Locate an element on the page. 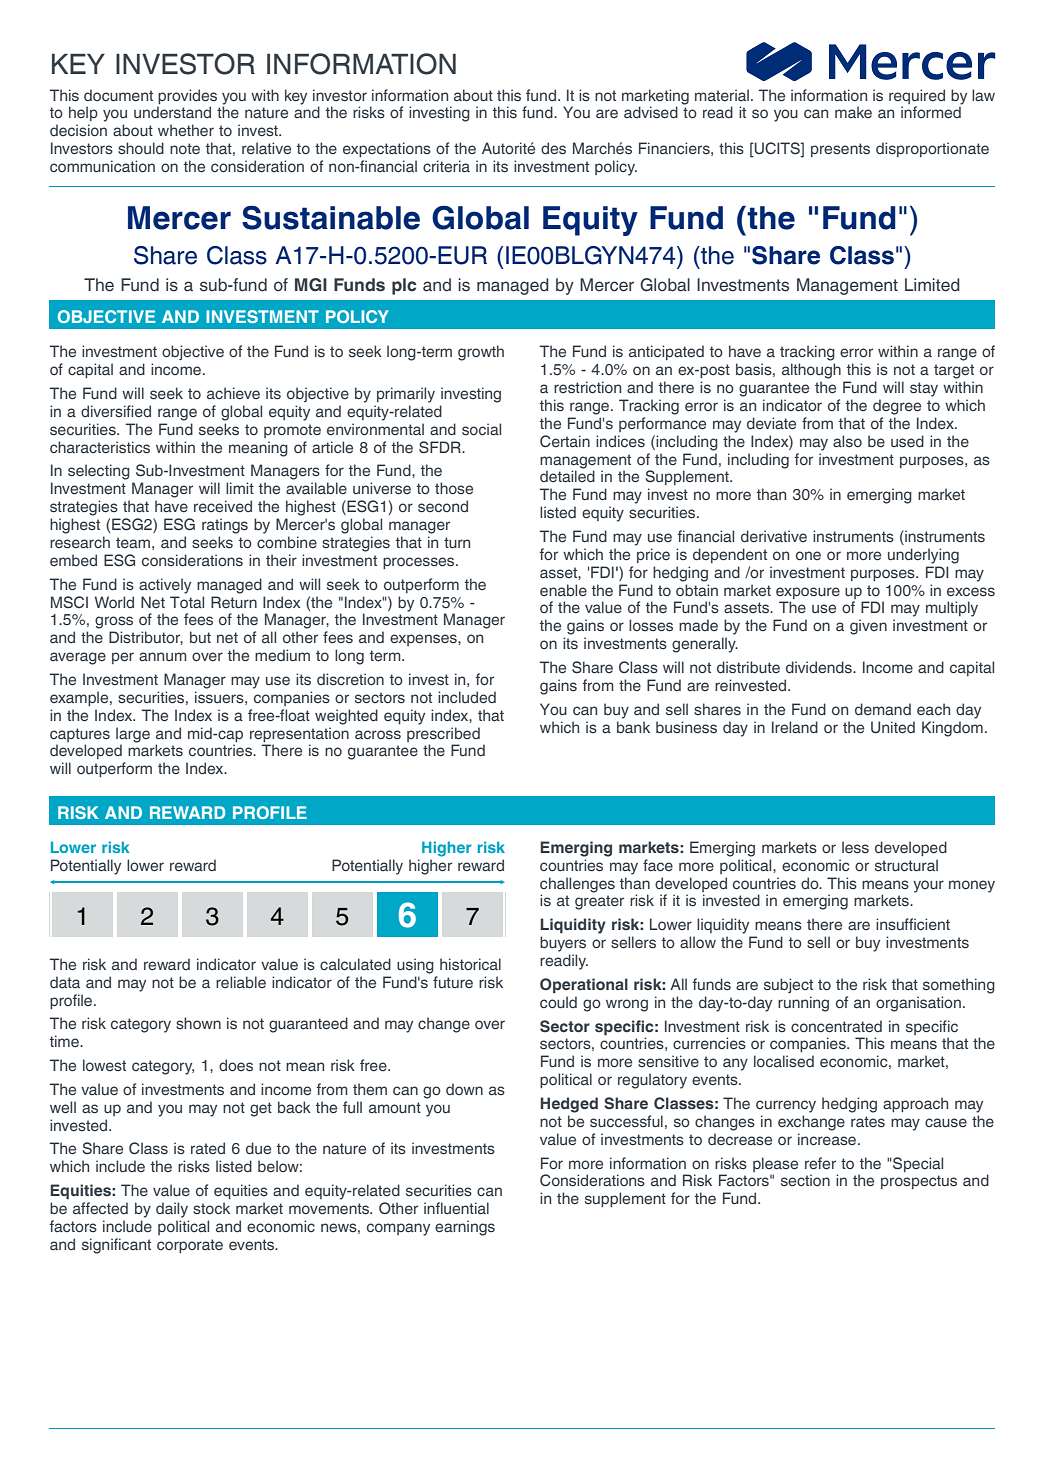 Image resolution: width=1045 pixels, height=1479 pixels. daily is located at coordinates (172, 1210).
